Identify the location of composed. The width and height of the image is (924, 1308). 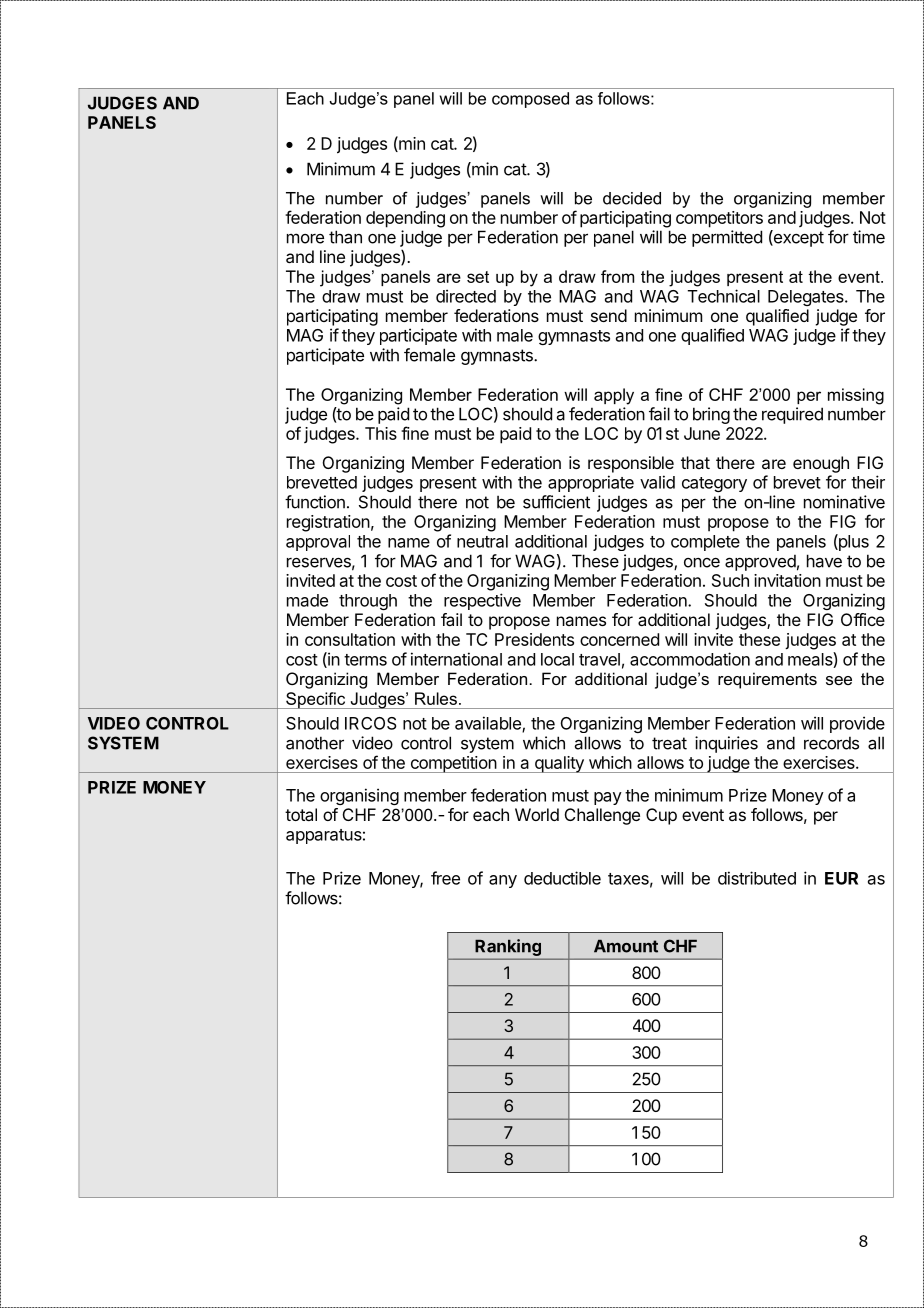
(530, 100).
